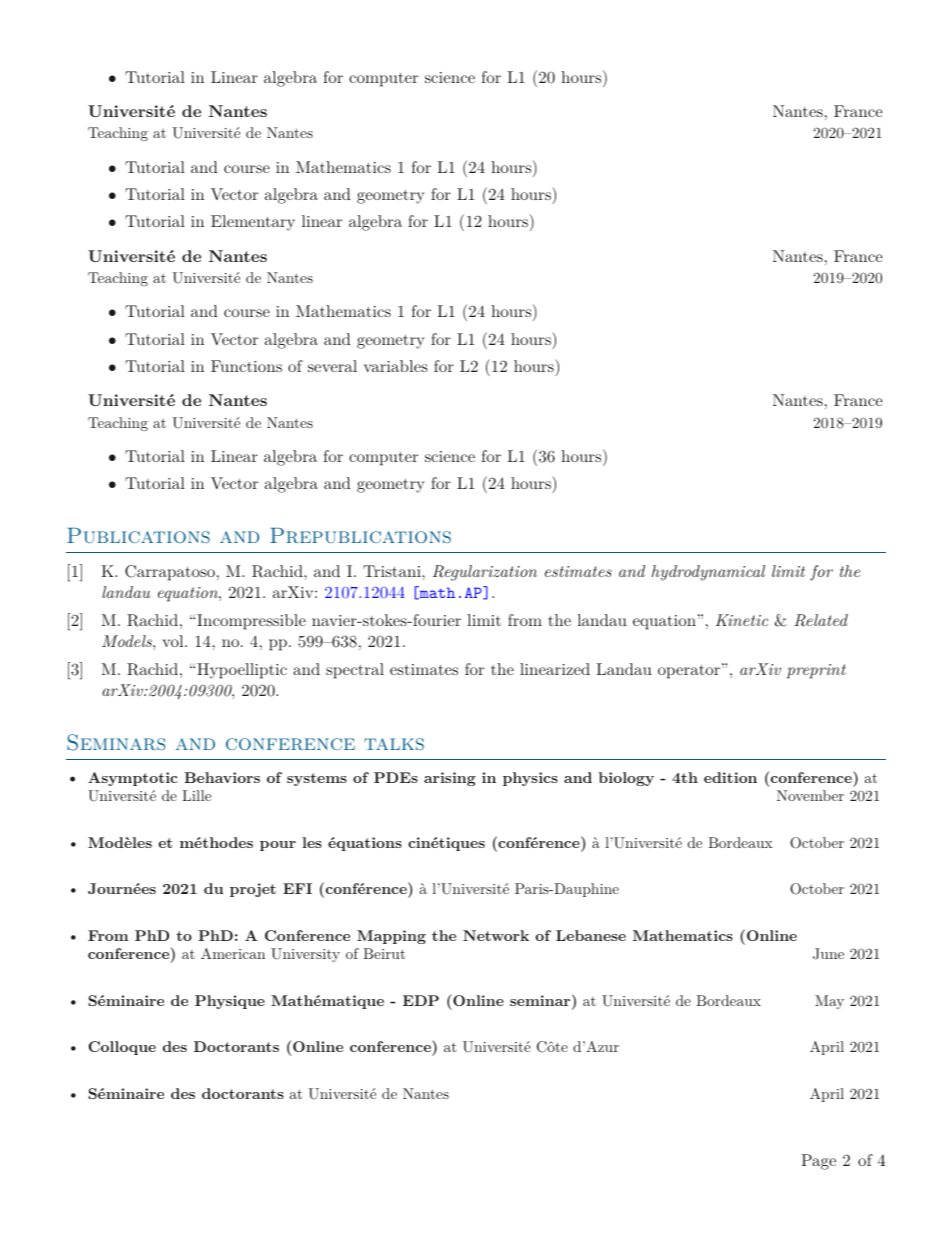 Image resolution: width=952 pixels, height=1233 pixels. I want to click on Kinetic, so click(742, 620).
